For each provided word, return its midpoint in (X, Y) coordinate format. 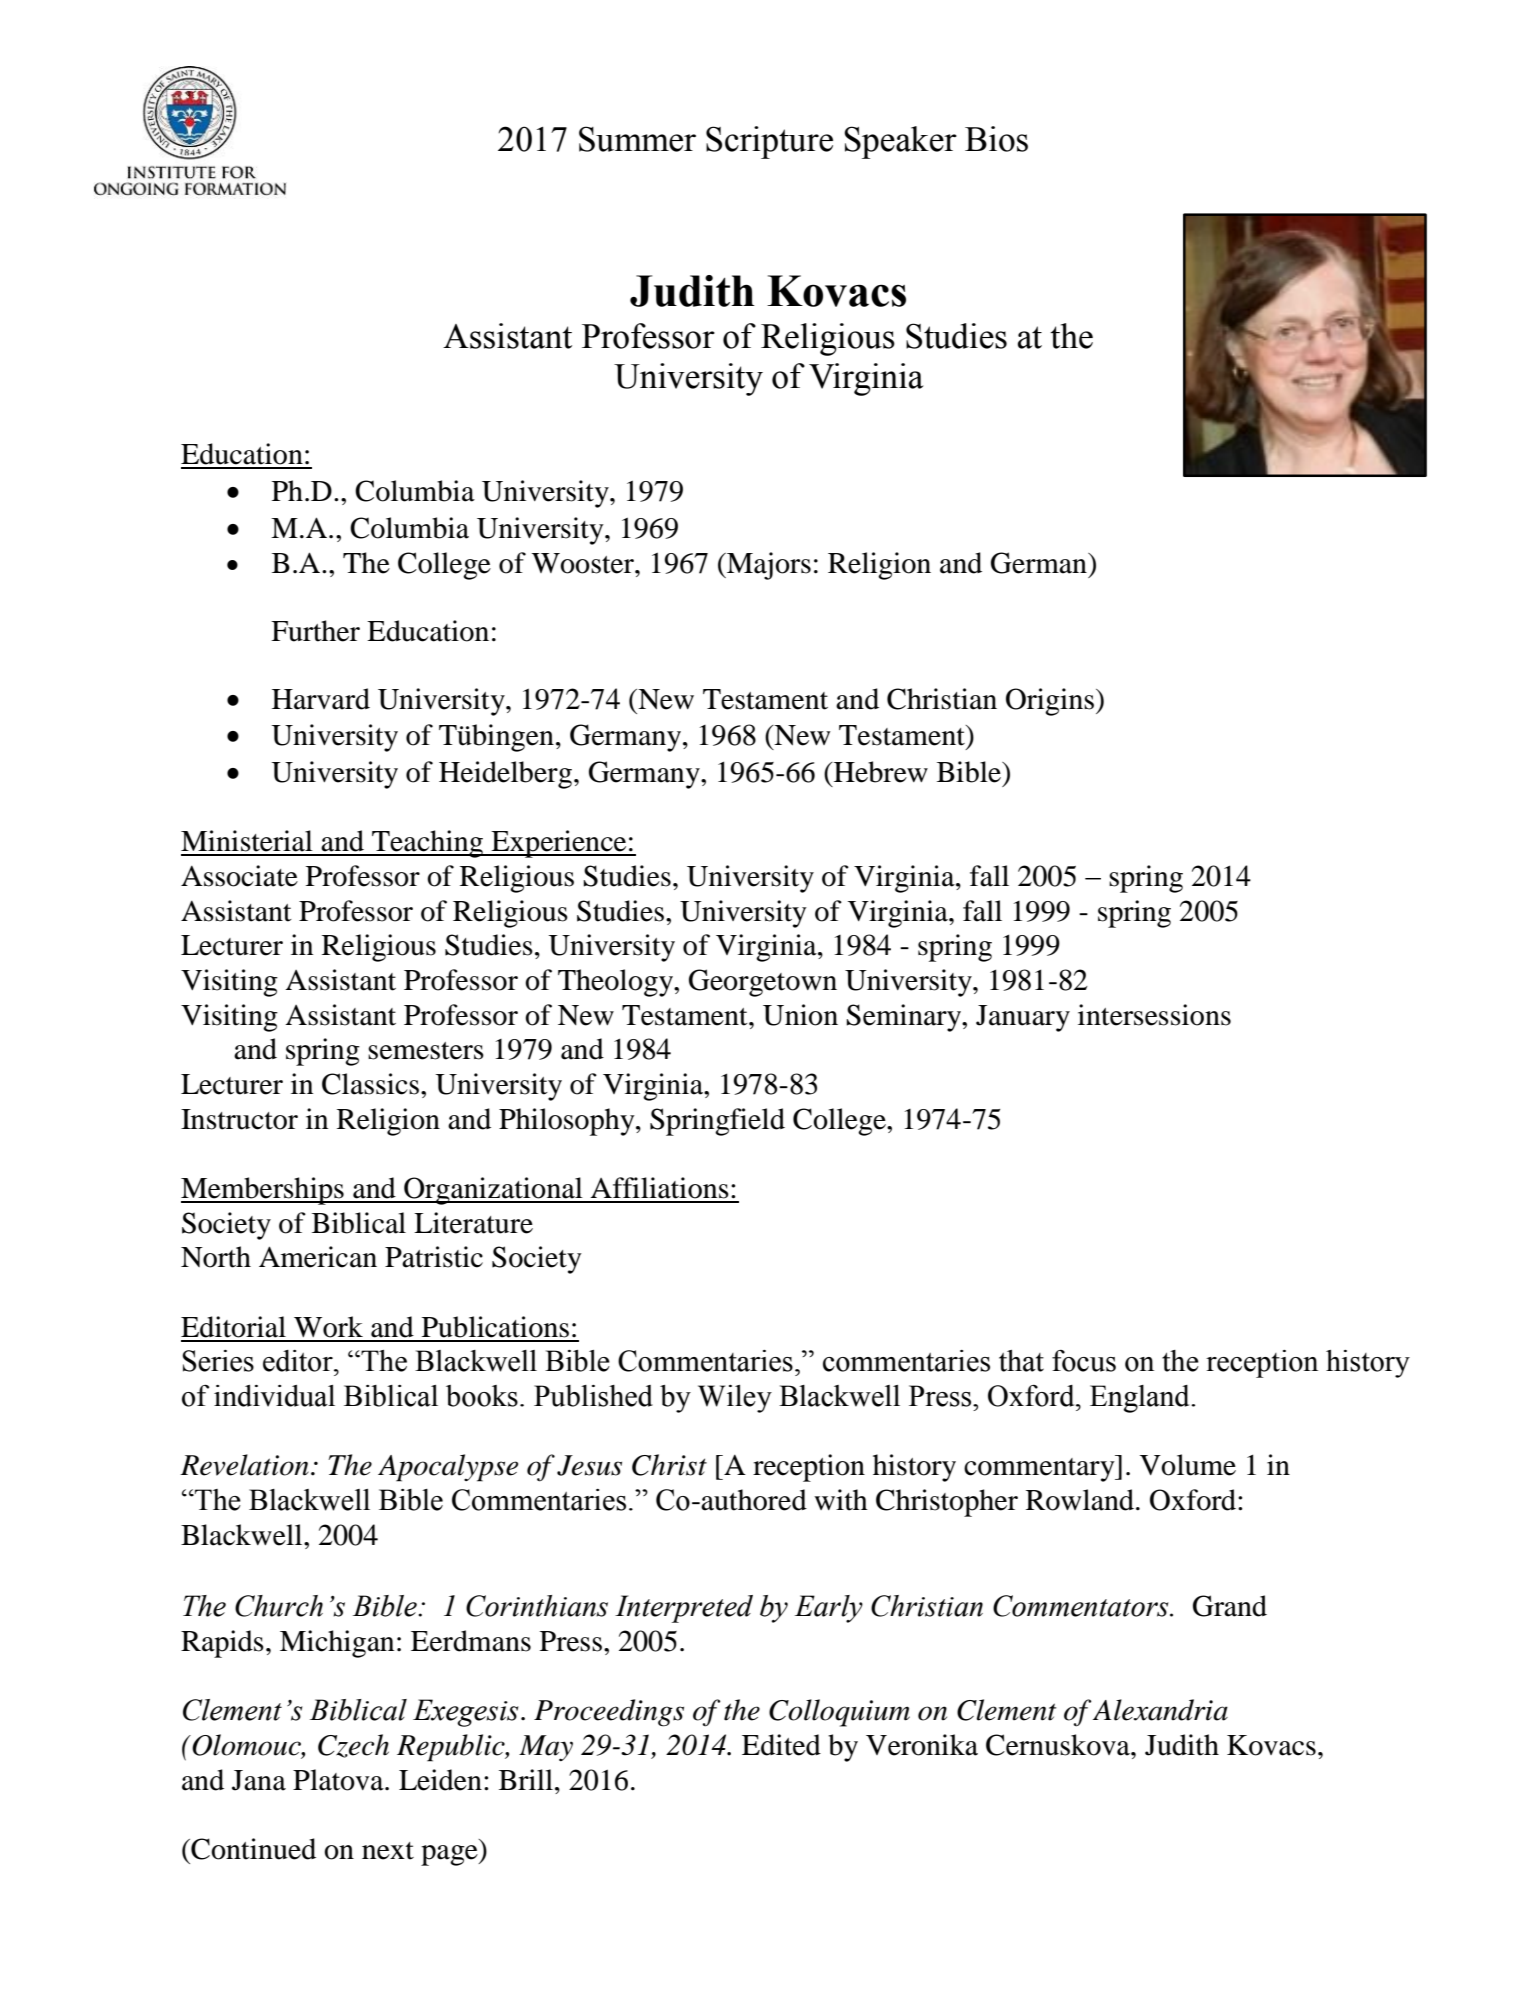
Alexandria (1160, 1710)
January (1023, 1018)
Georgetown (763, 983)
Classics (372, 1084)
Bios (996, 139)
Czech (353, 1746)
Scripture (769, 142)
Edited (781, 1745)
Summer (637, 139)
